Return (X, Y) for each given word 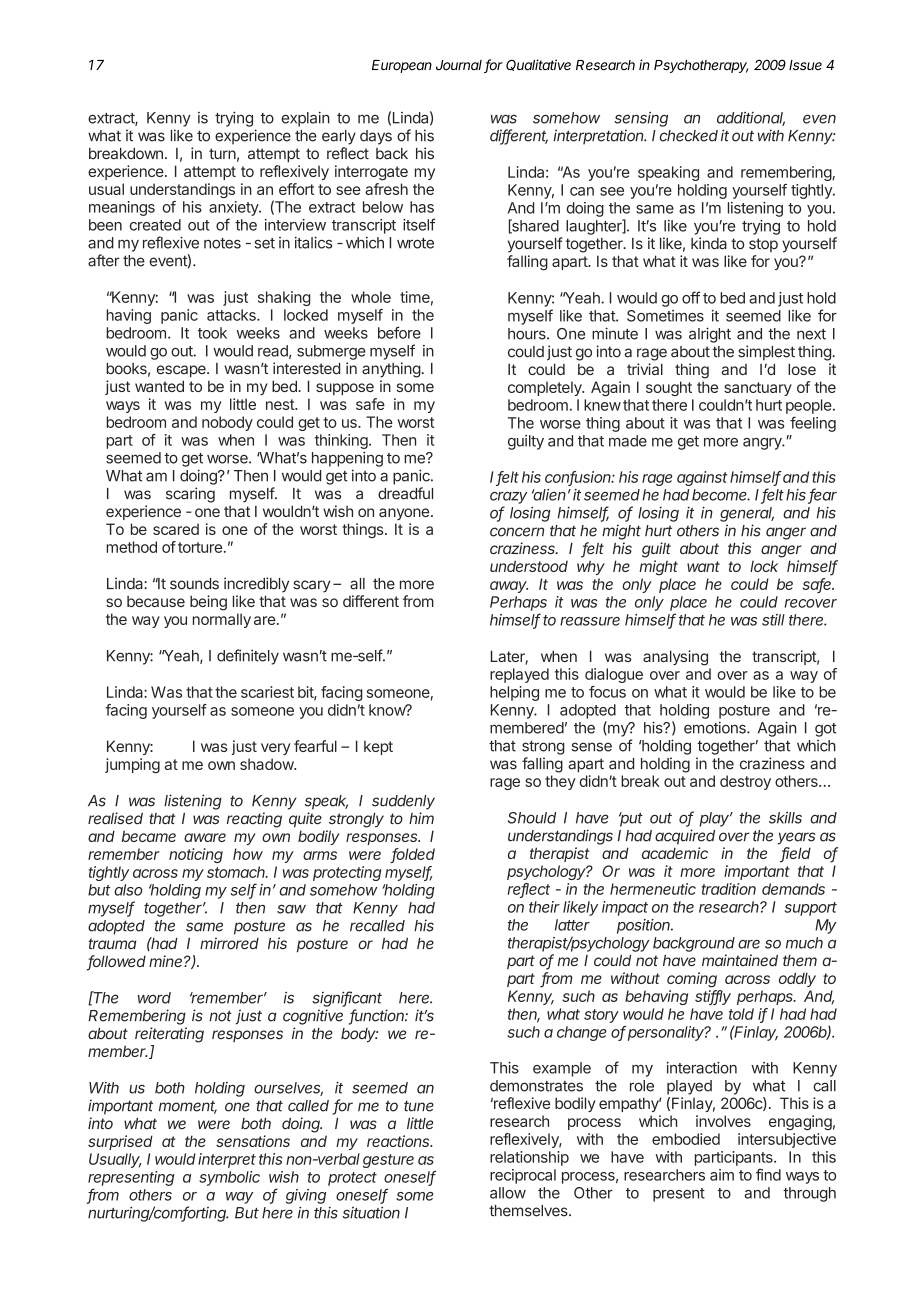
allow (508, 1193)
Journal (460, 66)
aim (722, 1175)
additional (751, 119)
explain (305, 119)
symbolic (229, 1178)
